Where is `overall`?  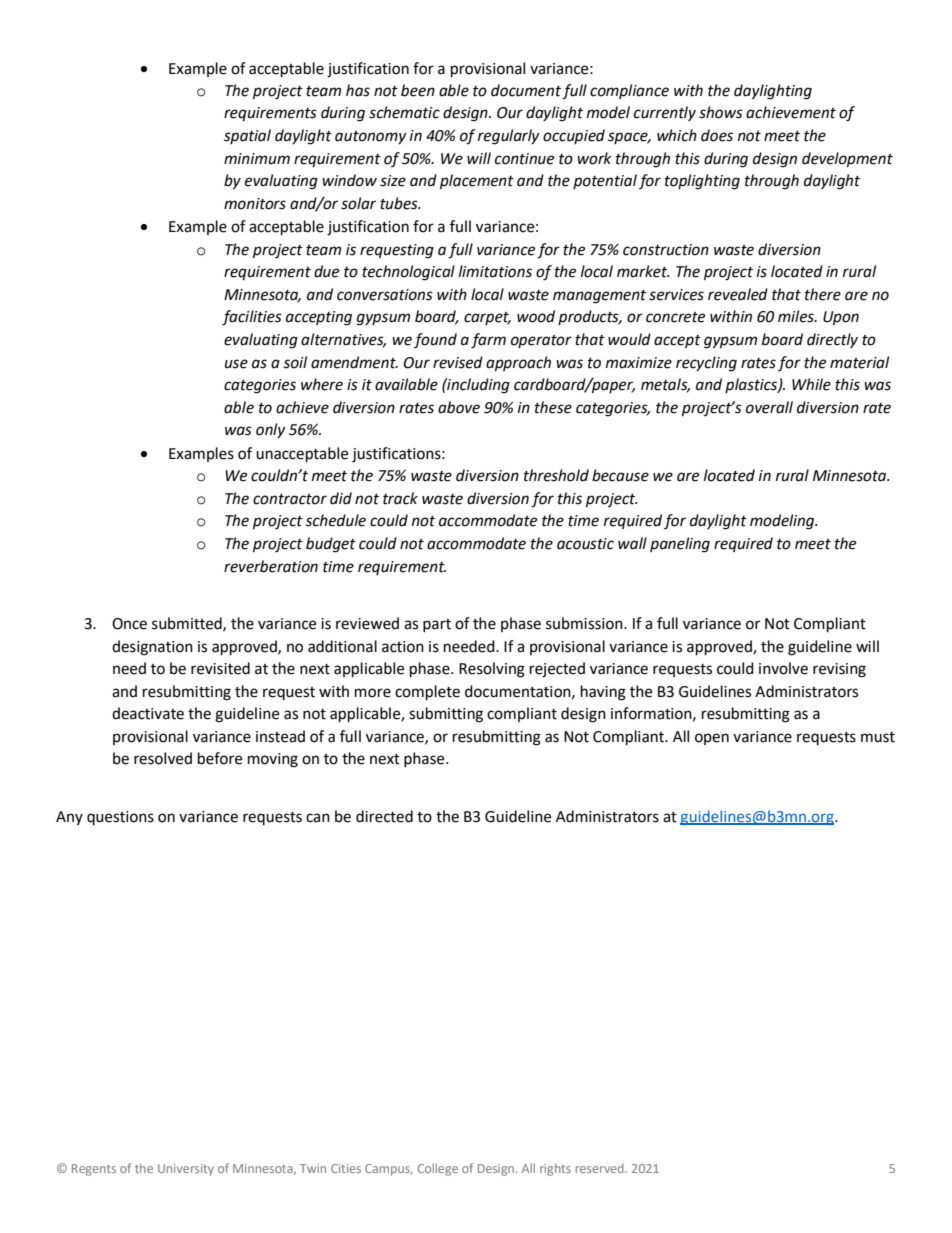 overall is located at coordinates (769, 407).
